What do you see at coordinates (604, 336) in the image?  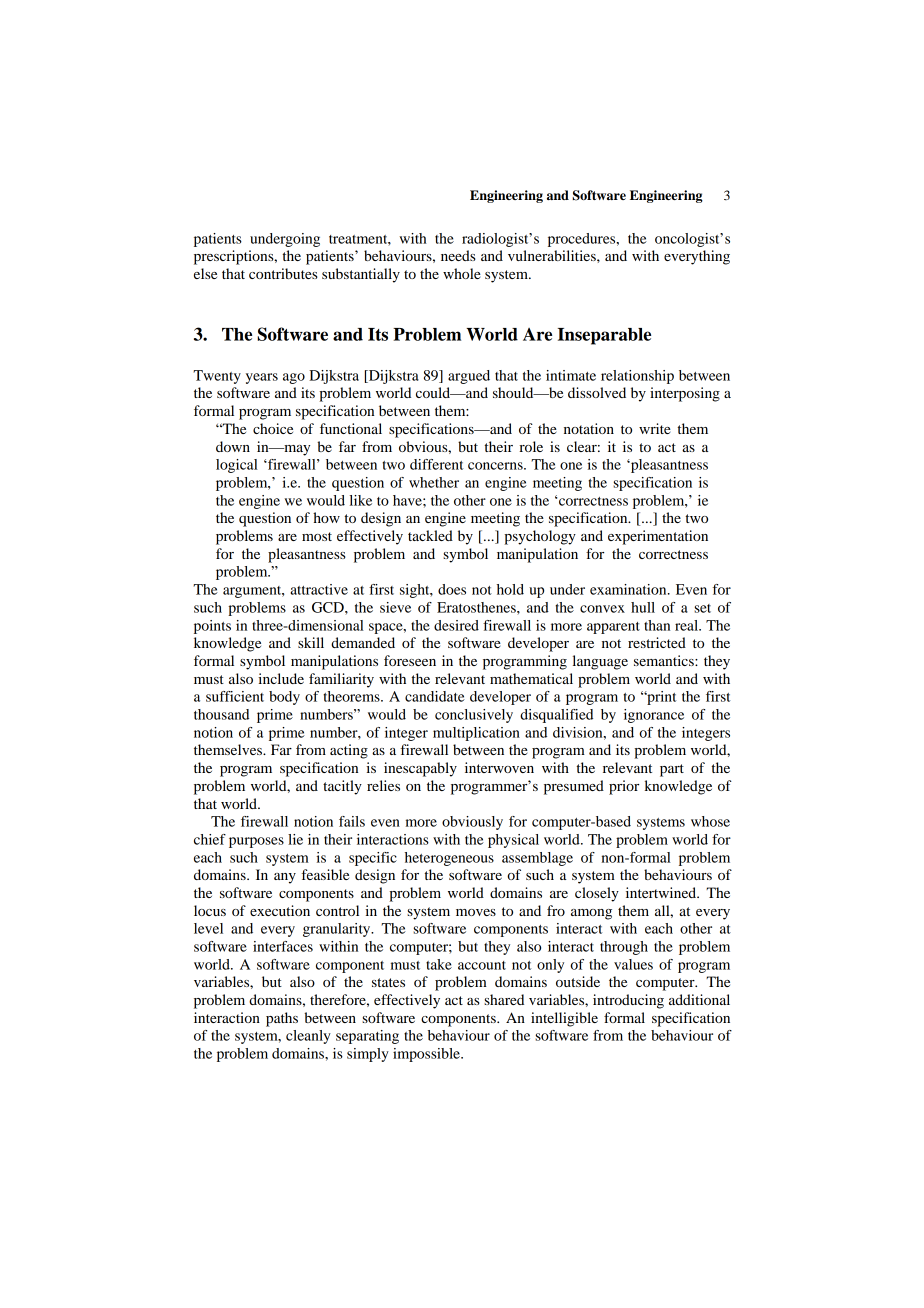 I see `Inseparable` at bounding box center [604, 336].
